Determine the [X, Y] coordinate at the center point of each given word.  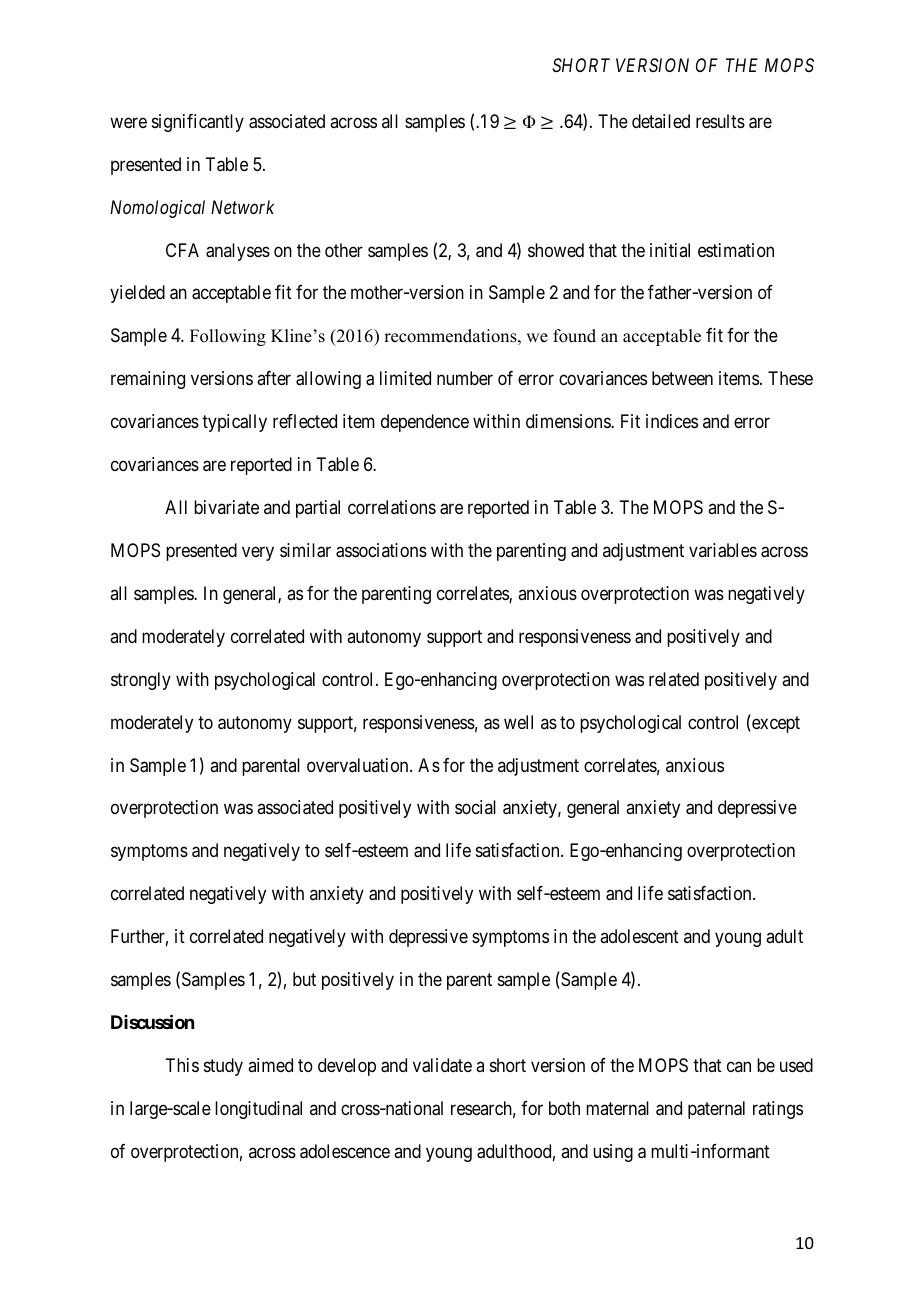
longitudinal [258, 1110]
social [475, 807]
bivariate [226, 507]
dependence [425, 423]
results [720, 121]
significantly [198, 123]
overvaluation [359, 765]
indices [672, 421]
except [775, 724]
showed [556, 250]
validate [442, 1065]
